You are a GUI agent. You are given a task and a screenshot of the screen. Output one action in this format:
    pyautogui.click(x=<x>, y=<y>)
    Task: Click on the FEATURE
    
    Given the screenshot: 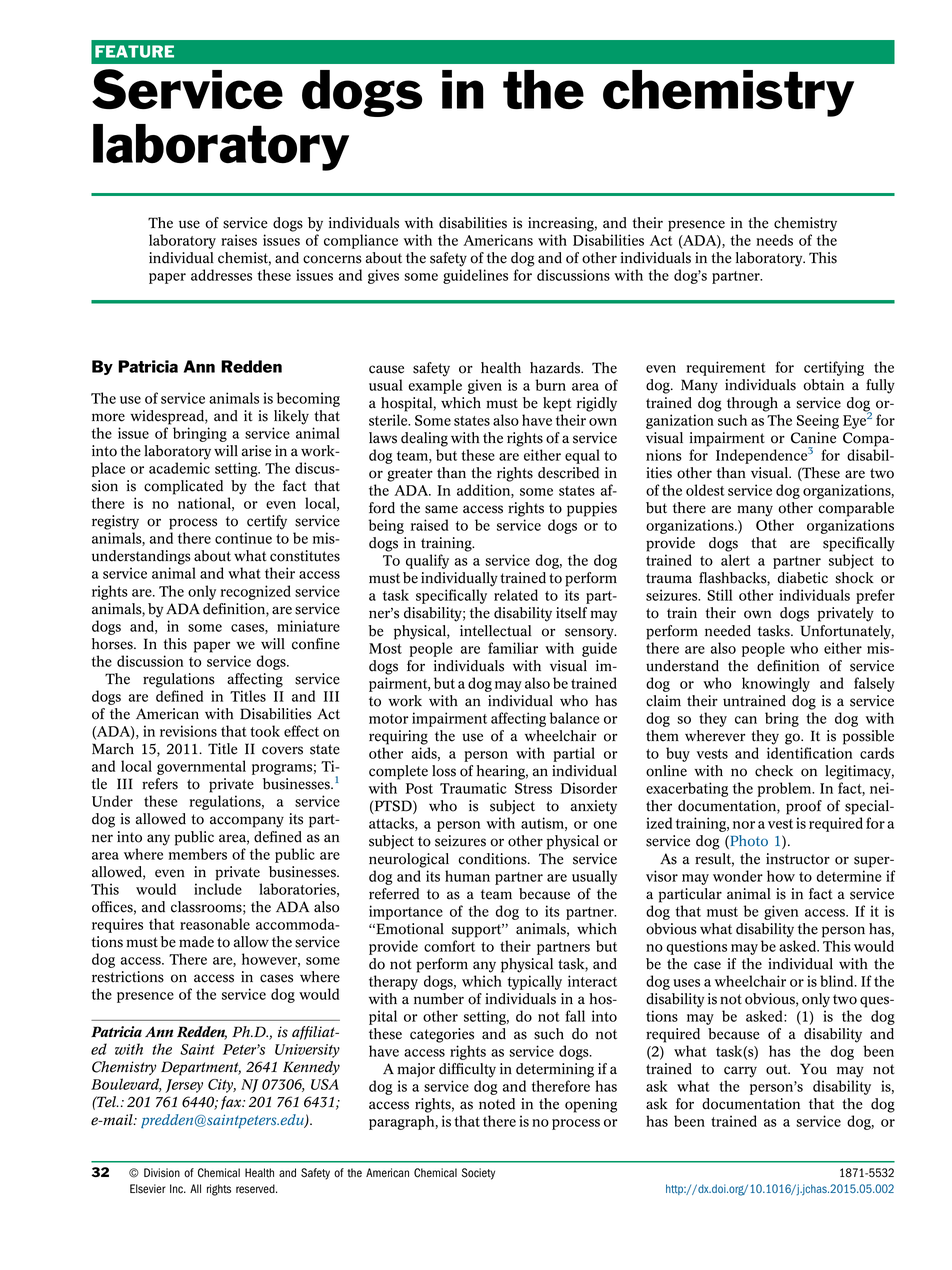 What is the action you would take?
    pyautogui.click(x=134, y=51)
